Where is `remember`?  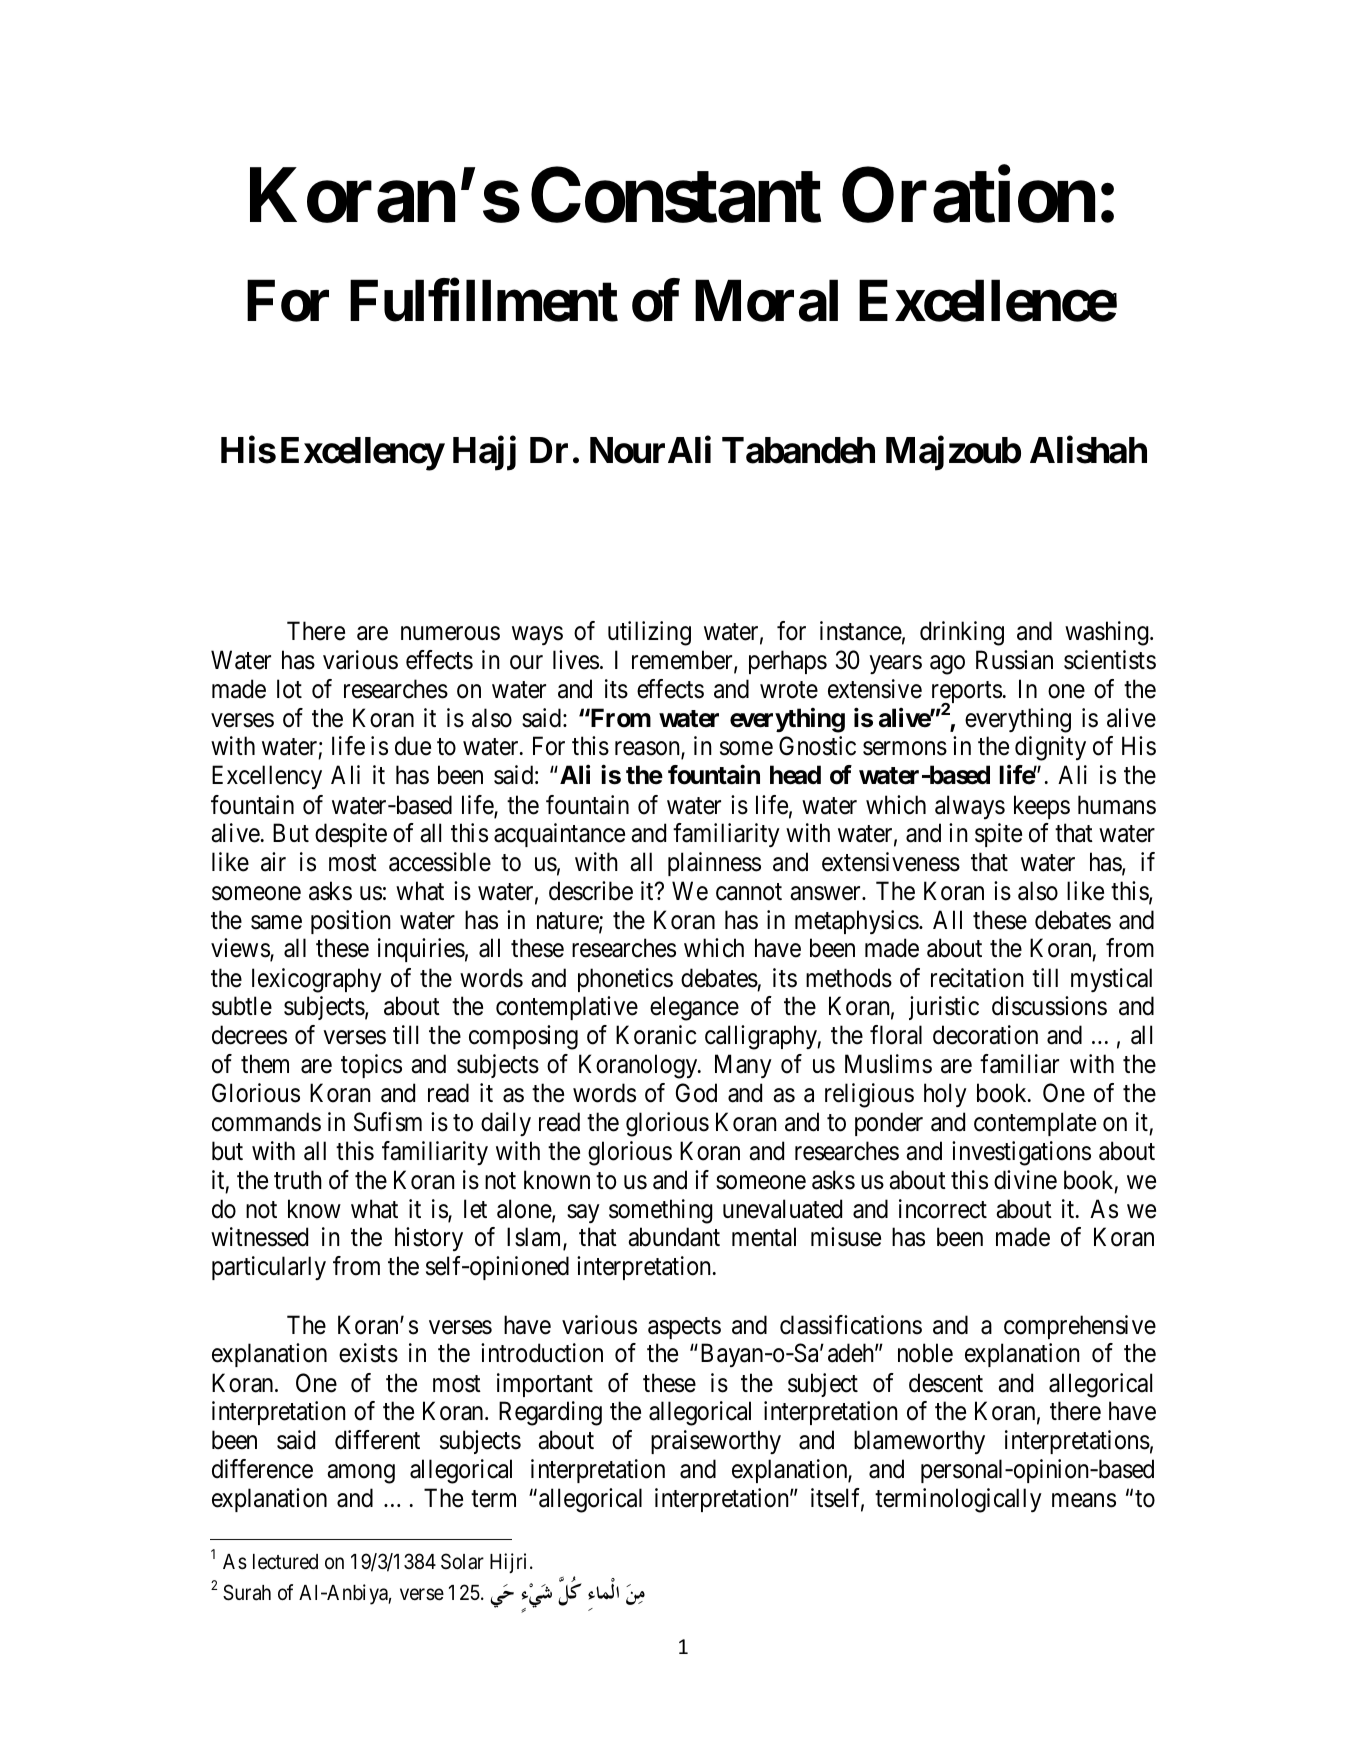
remember is located at coordinates (683, 661).
